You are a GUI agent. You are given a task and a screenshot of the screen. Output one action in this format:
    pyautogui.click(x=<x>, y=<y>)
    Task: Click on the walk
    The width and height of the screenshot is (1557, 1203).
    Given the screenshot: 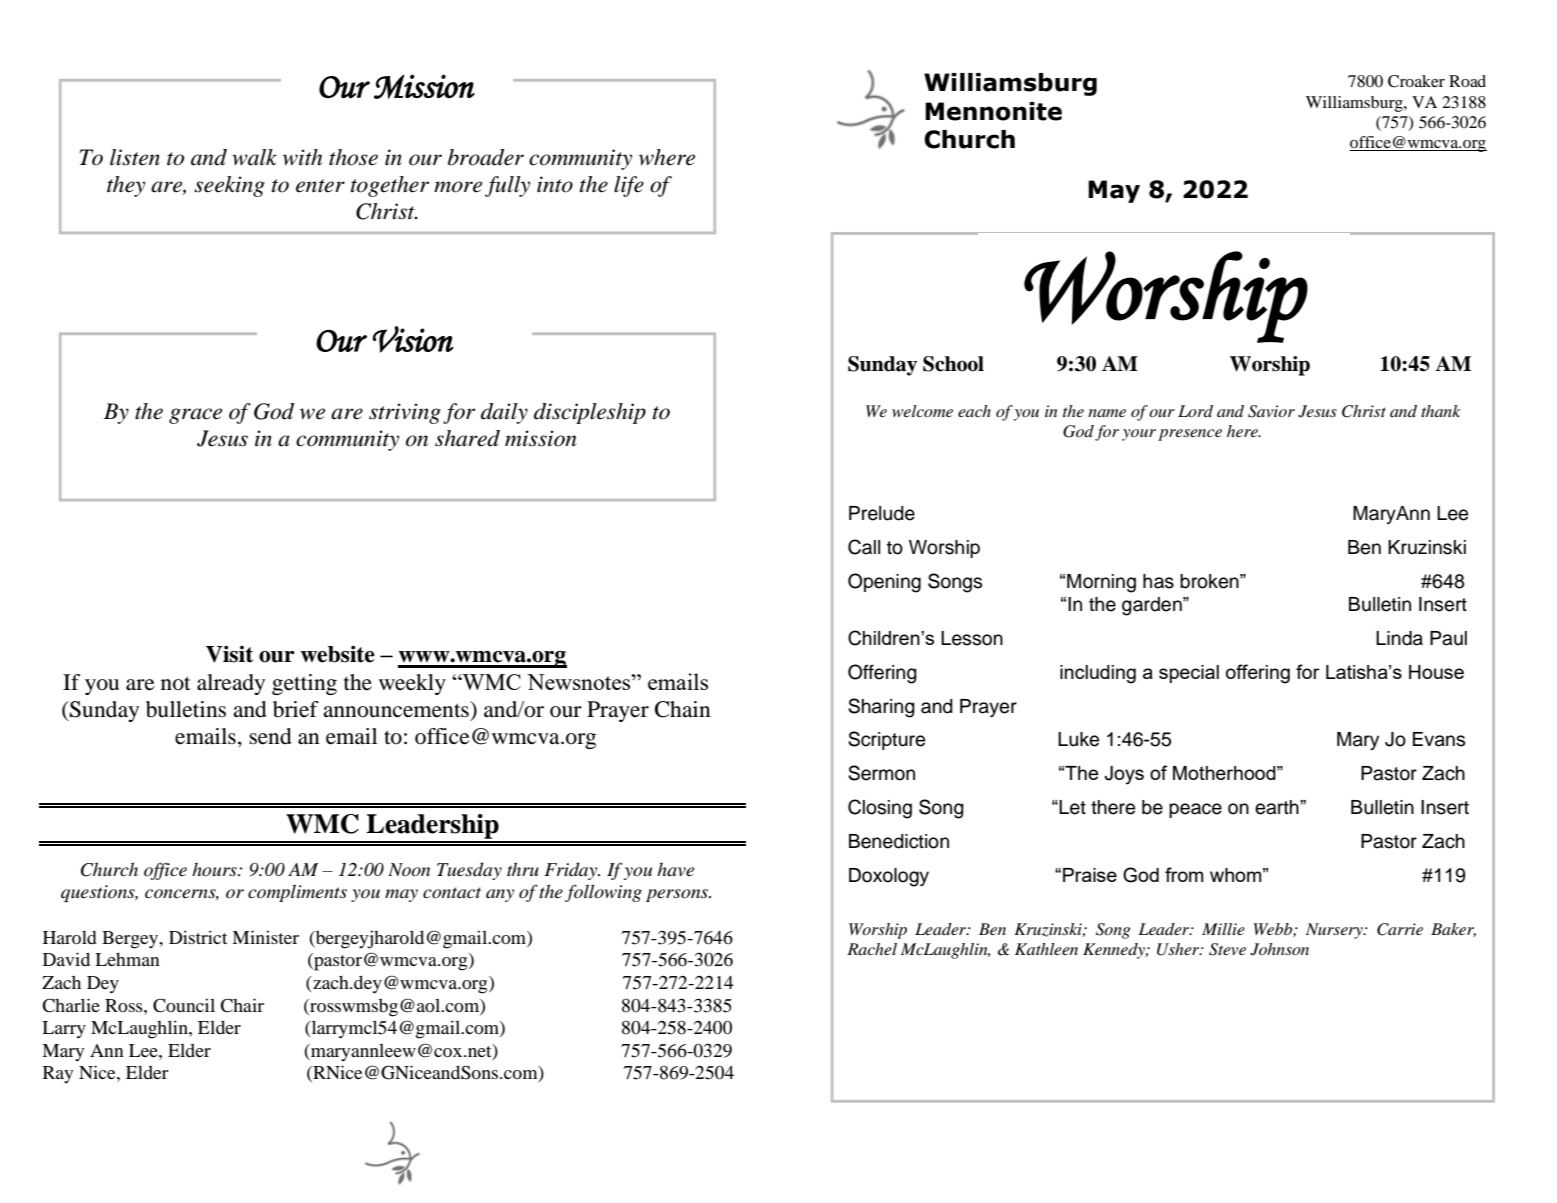 What is the action you would take?
    pyautogui.click(x=254, y=157)
